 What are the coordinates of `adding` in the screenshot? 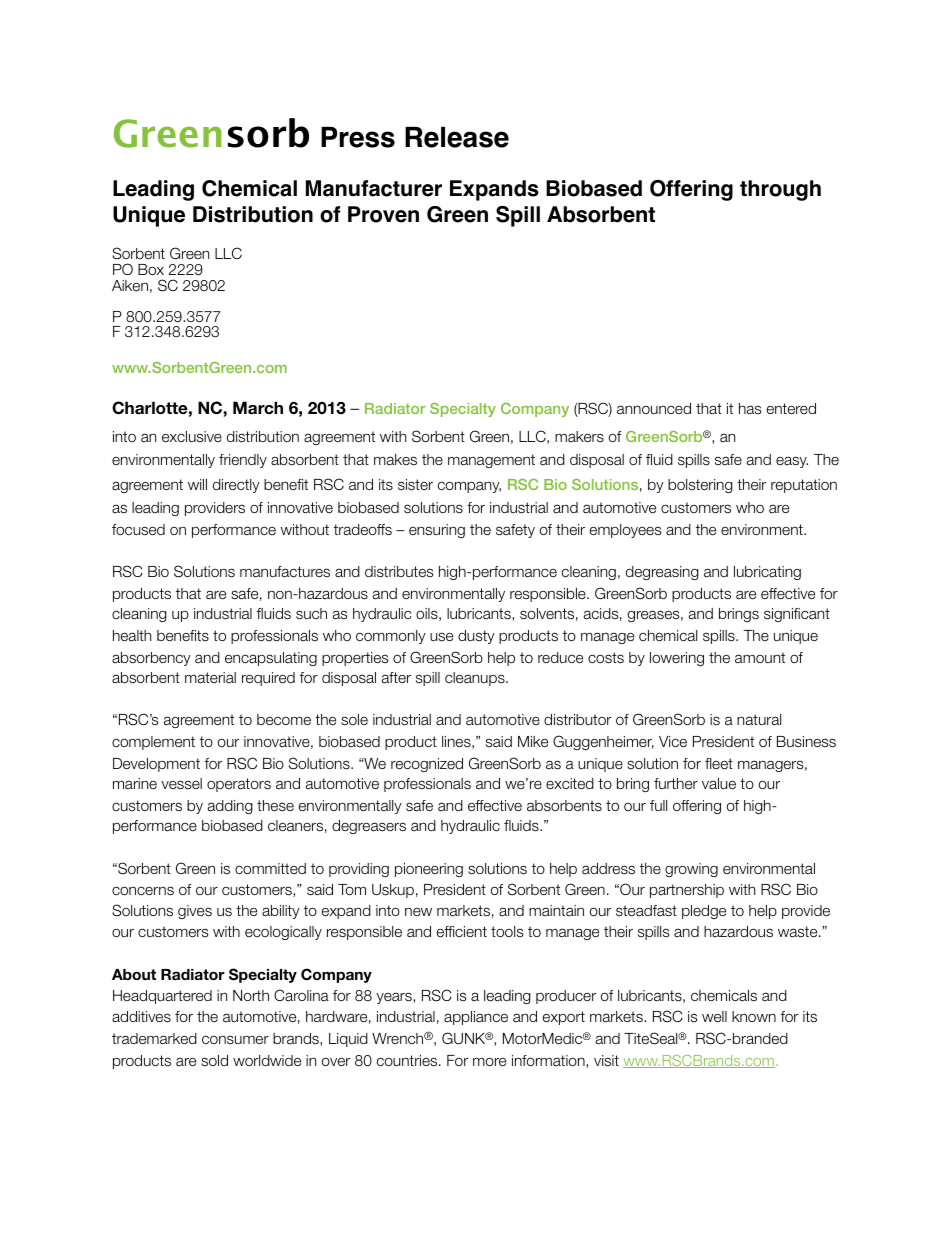 It's located at (230, 807).
